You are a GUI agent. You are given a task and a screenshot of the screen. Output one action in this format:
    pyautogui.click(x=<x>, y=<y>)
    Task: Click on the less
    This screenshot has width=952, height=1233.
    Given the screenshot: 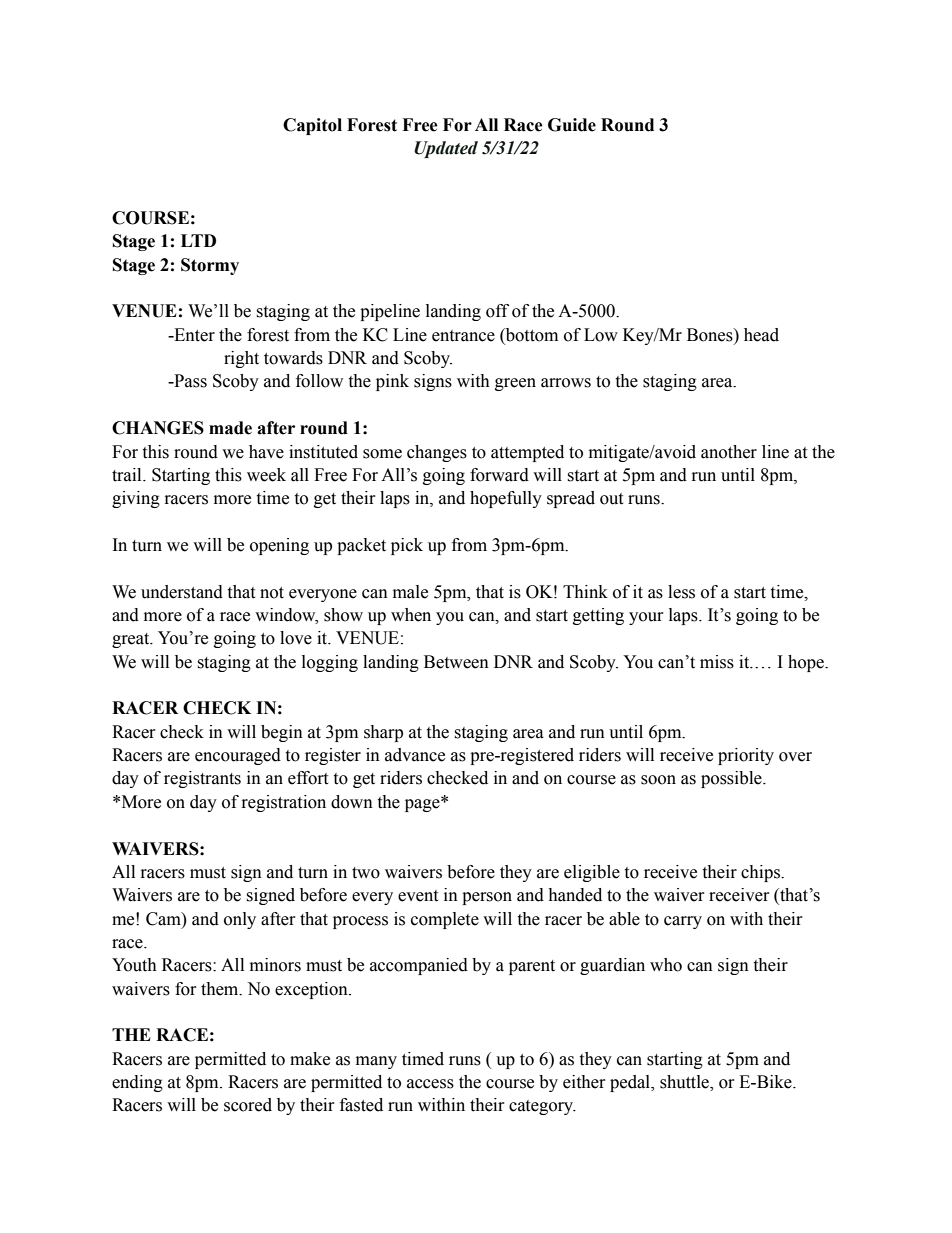 What is the action you would take?
    pyautogui.click(x=681, y=592)
